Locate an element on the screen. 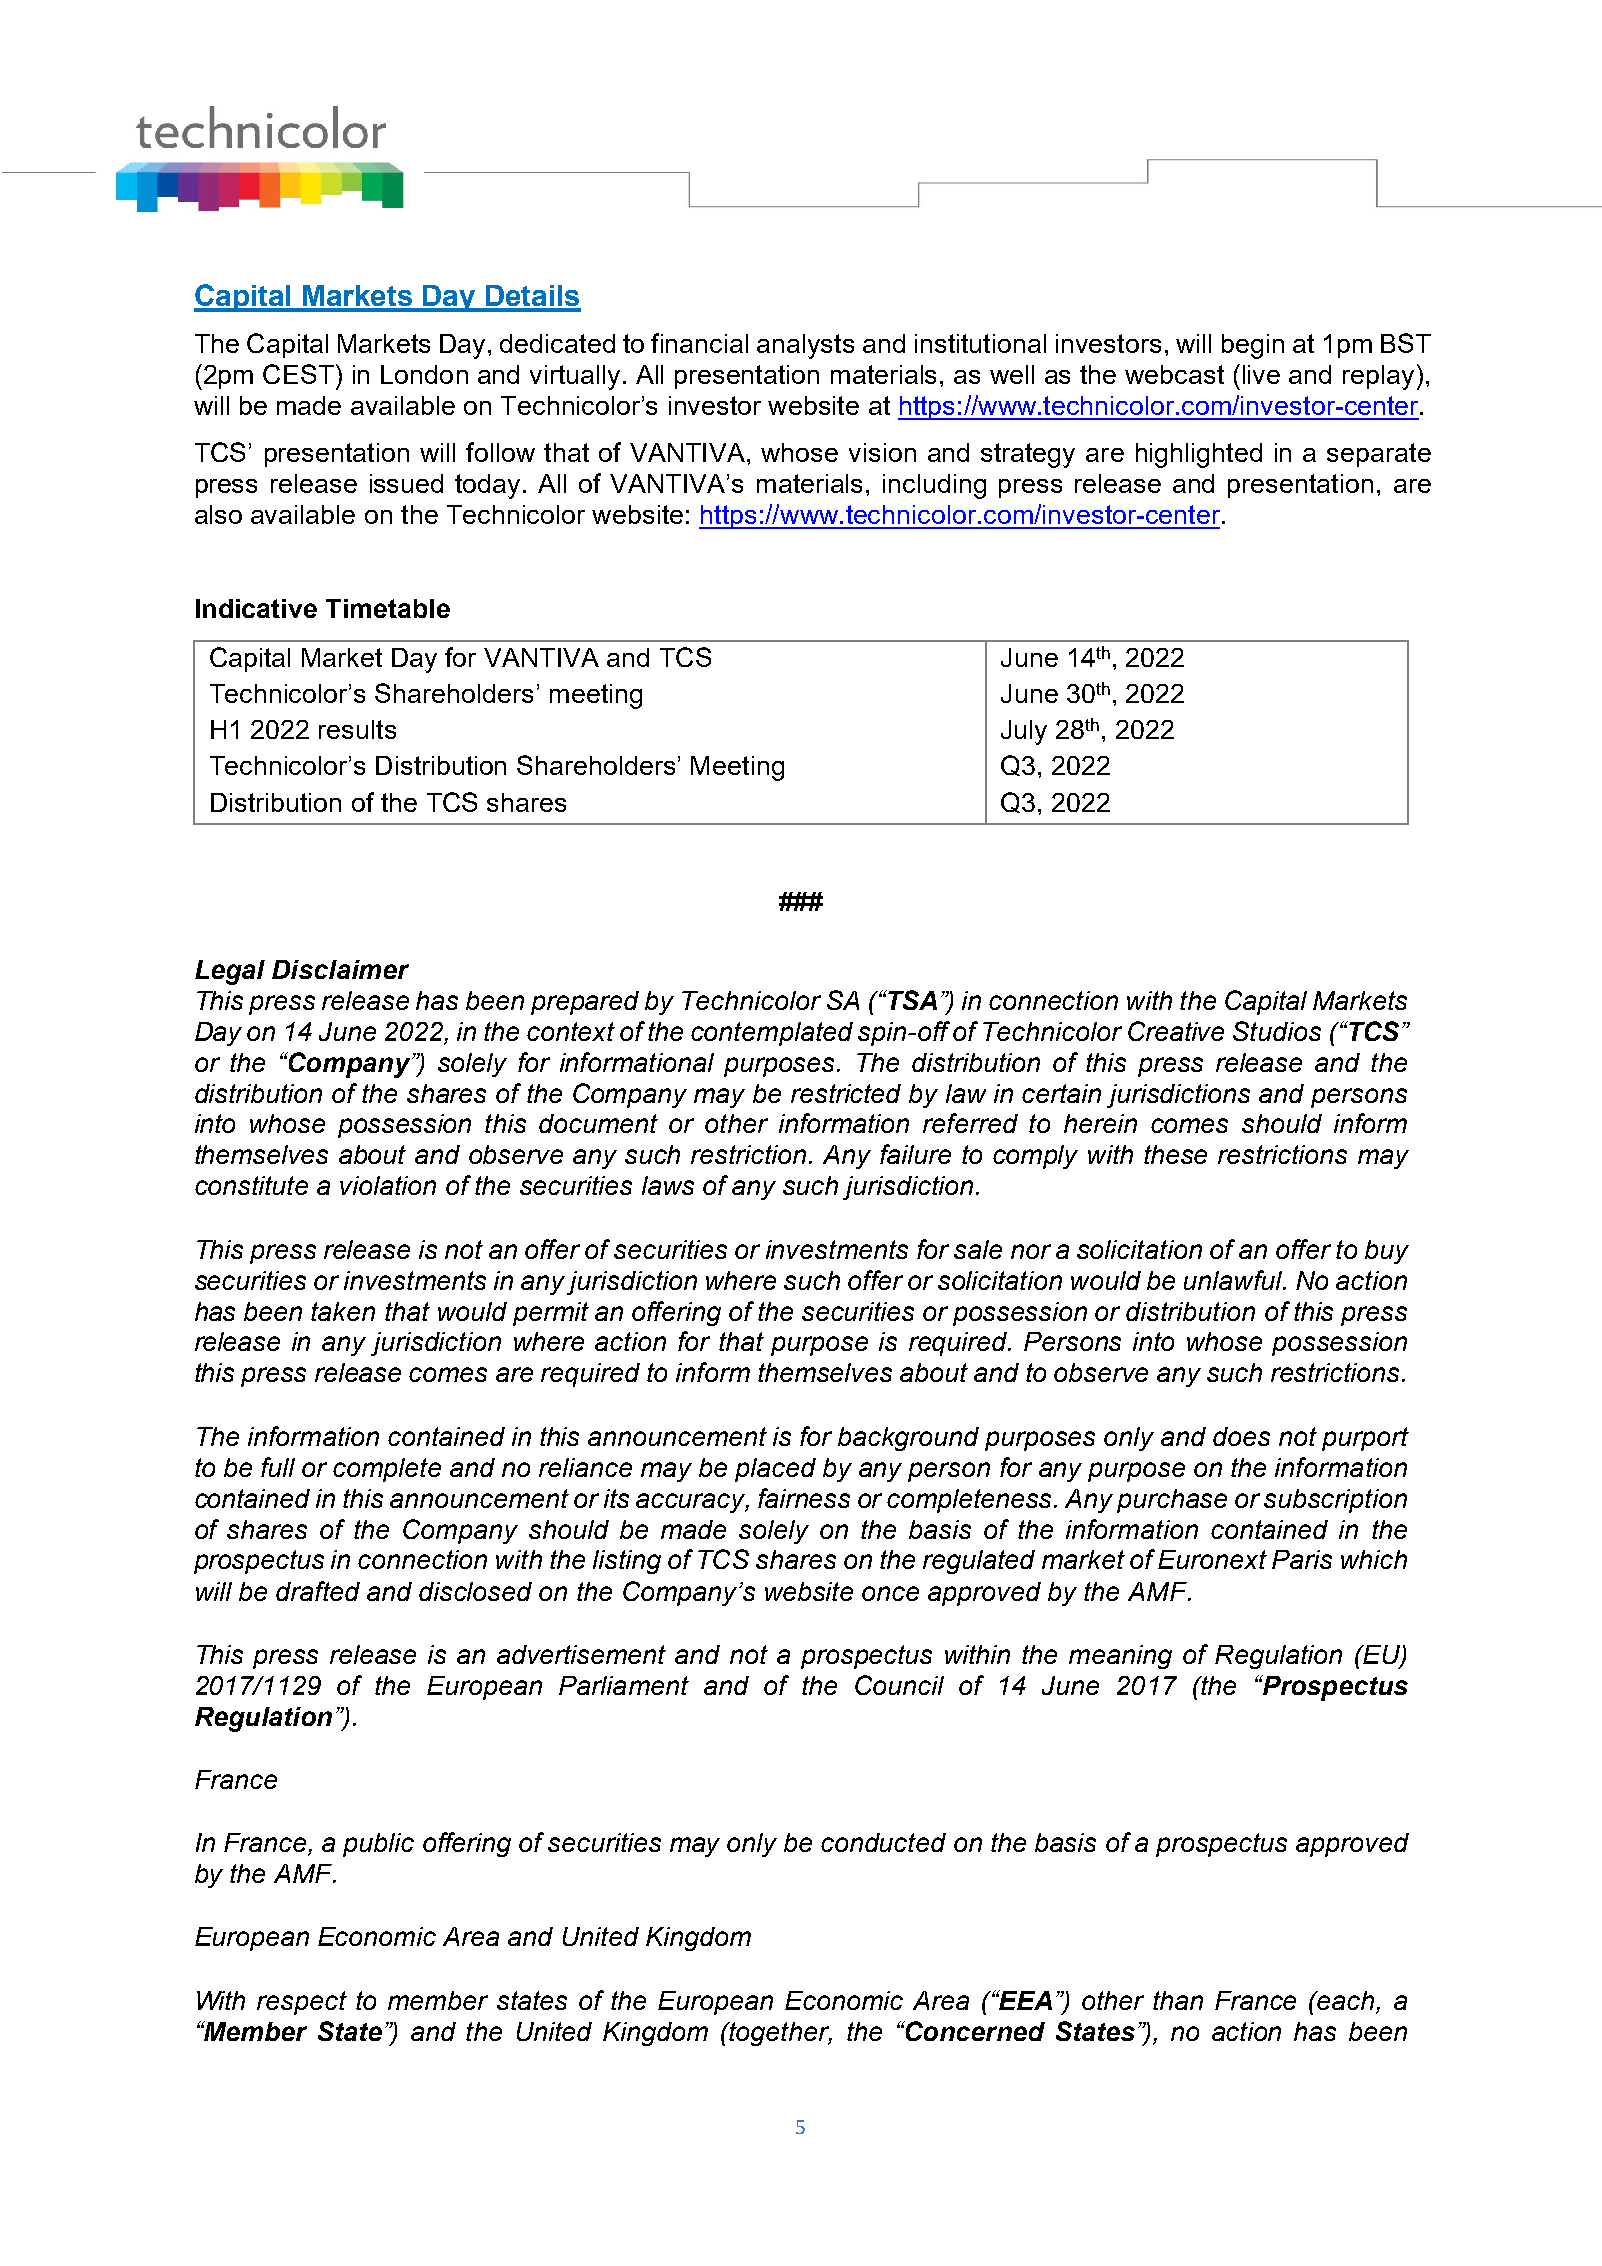 Image resolution: width=1602 pixels, height=2266 pixels. together is located at coordinates (780, 2034).
